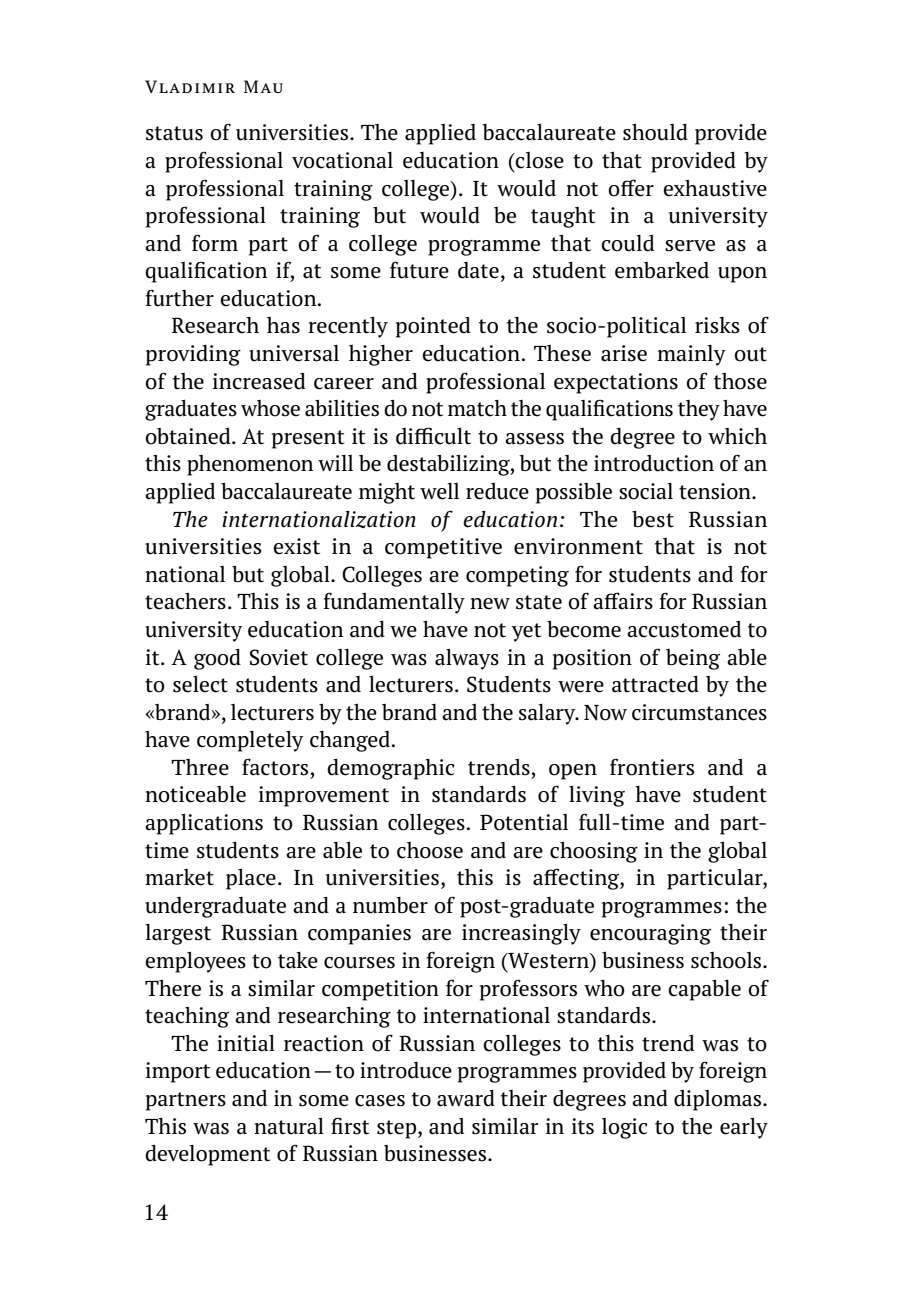  What do you see at coordinates (174, 133) in the screenshot?
I see `status` at bounding box center [174, 133].
